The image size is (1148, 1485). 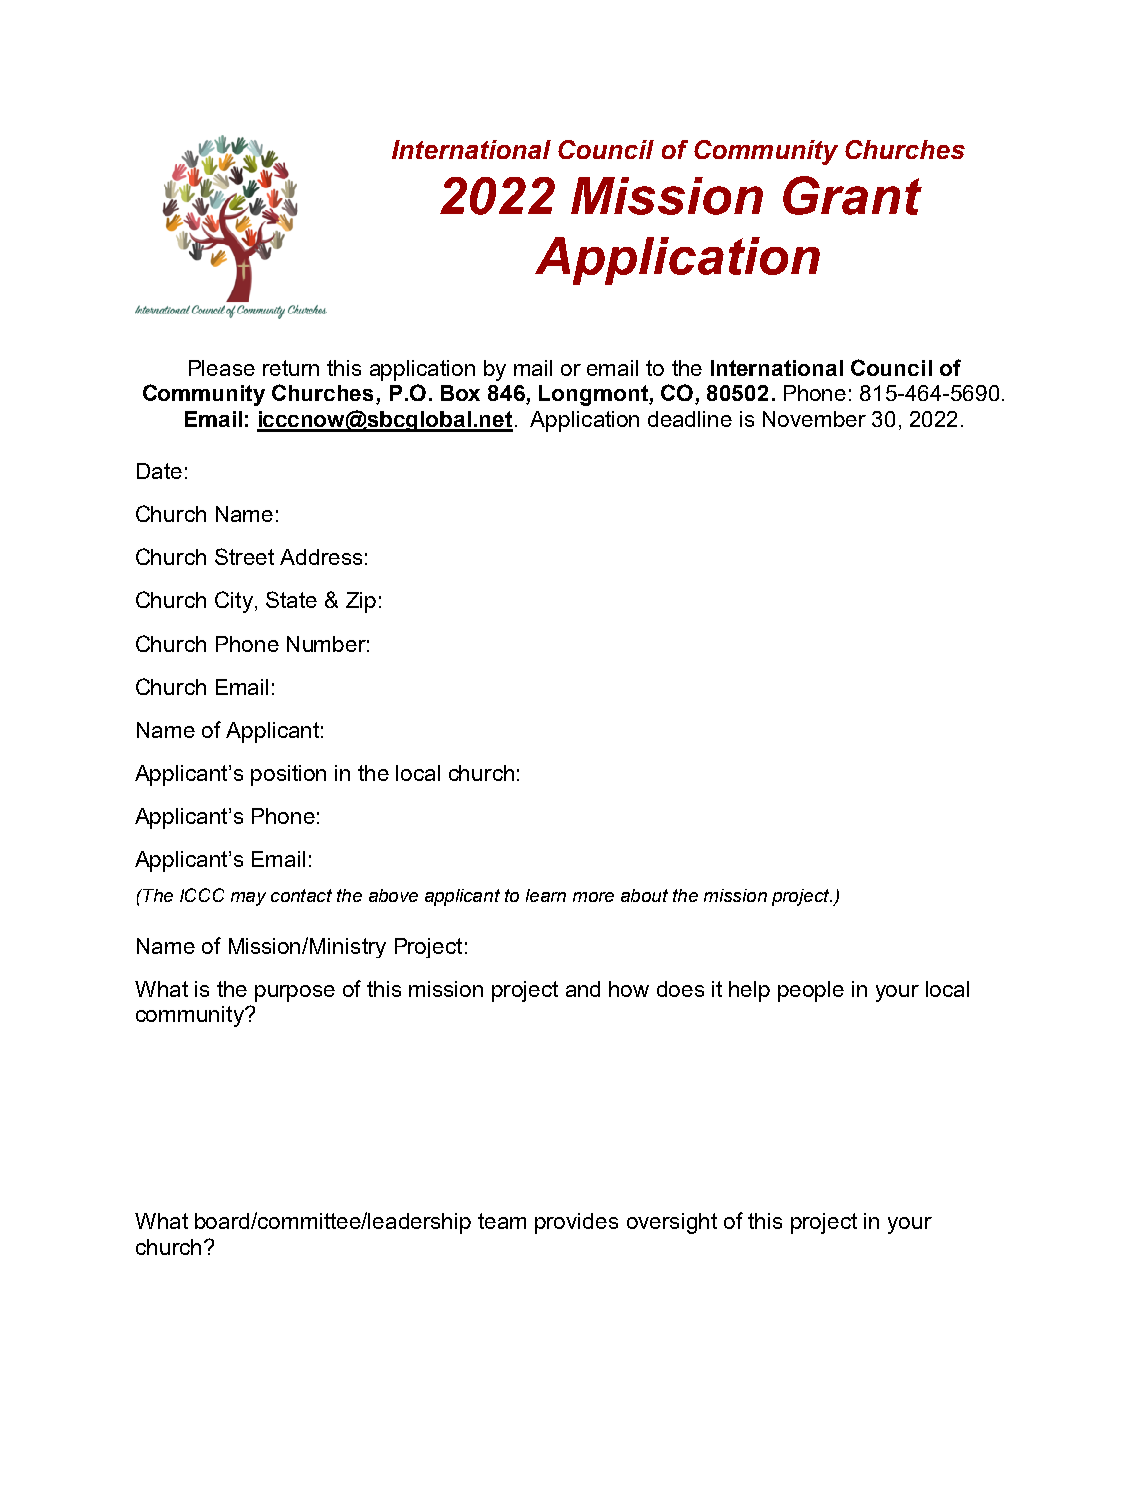 What do you see at coordinates (222, 368) in the screenshot?
I see `Please` at bounding box center [222, 368].
